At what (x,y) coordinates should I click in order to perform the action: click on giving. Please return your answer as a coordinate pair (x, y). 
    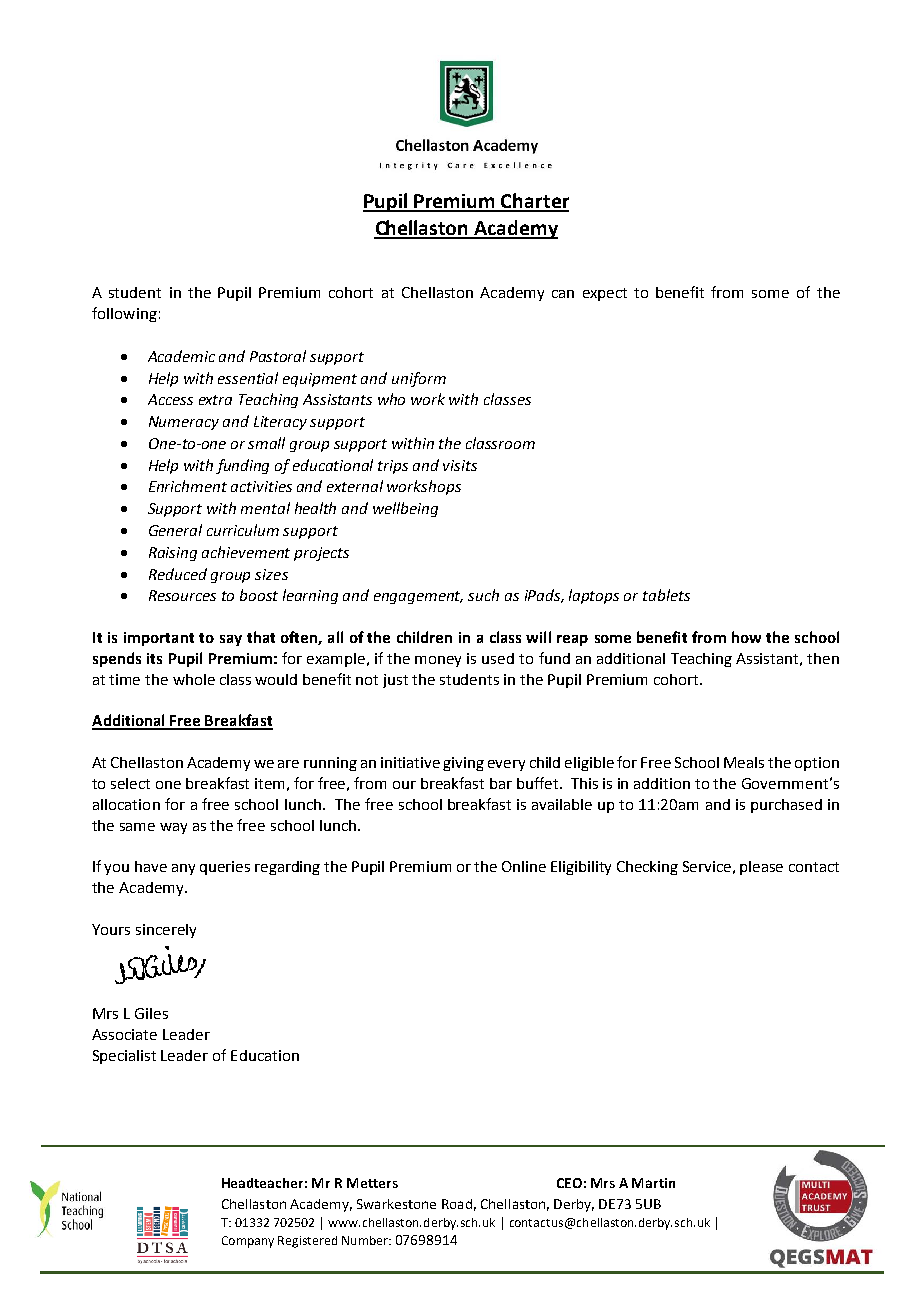
    Looking at the image, I should click on (463, 764).
